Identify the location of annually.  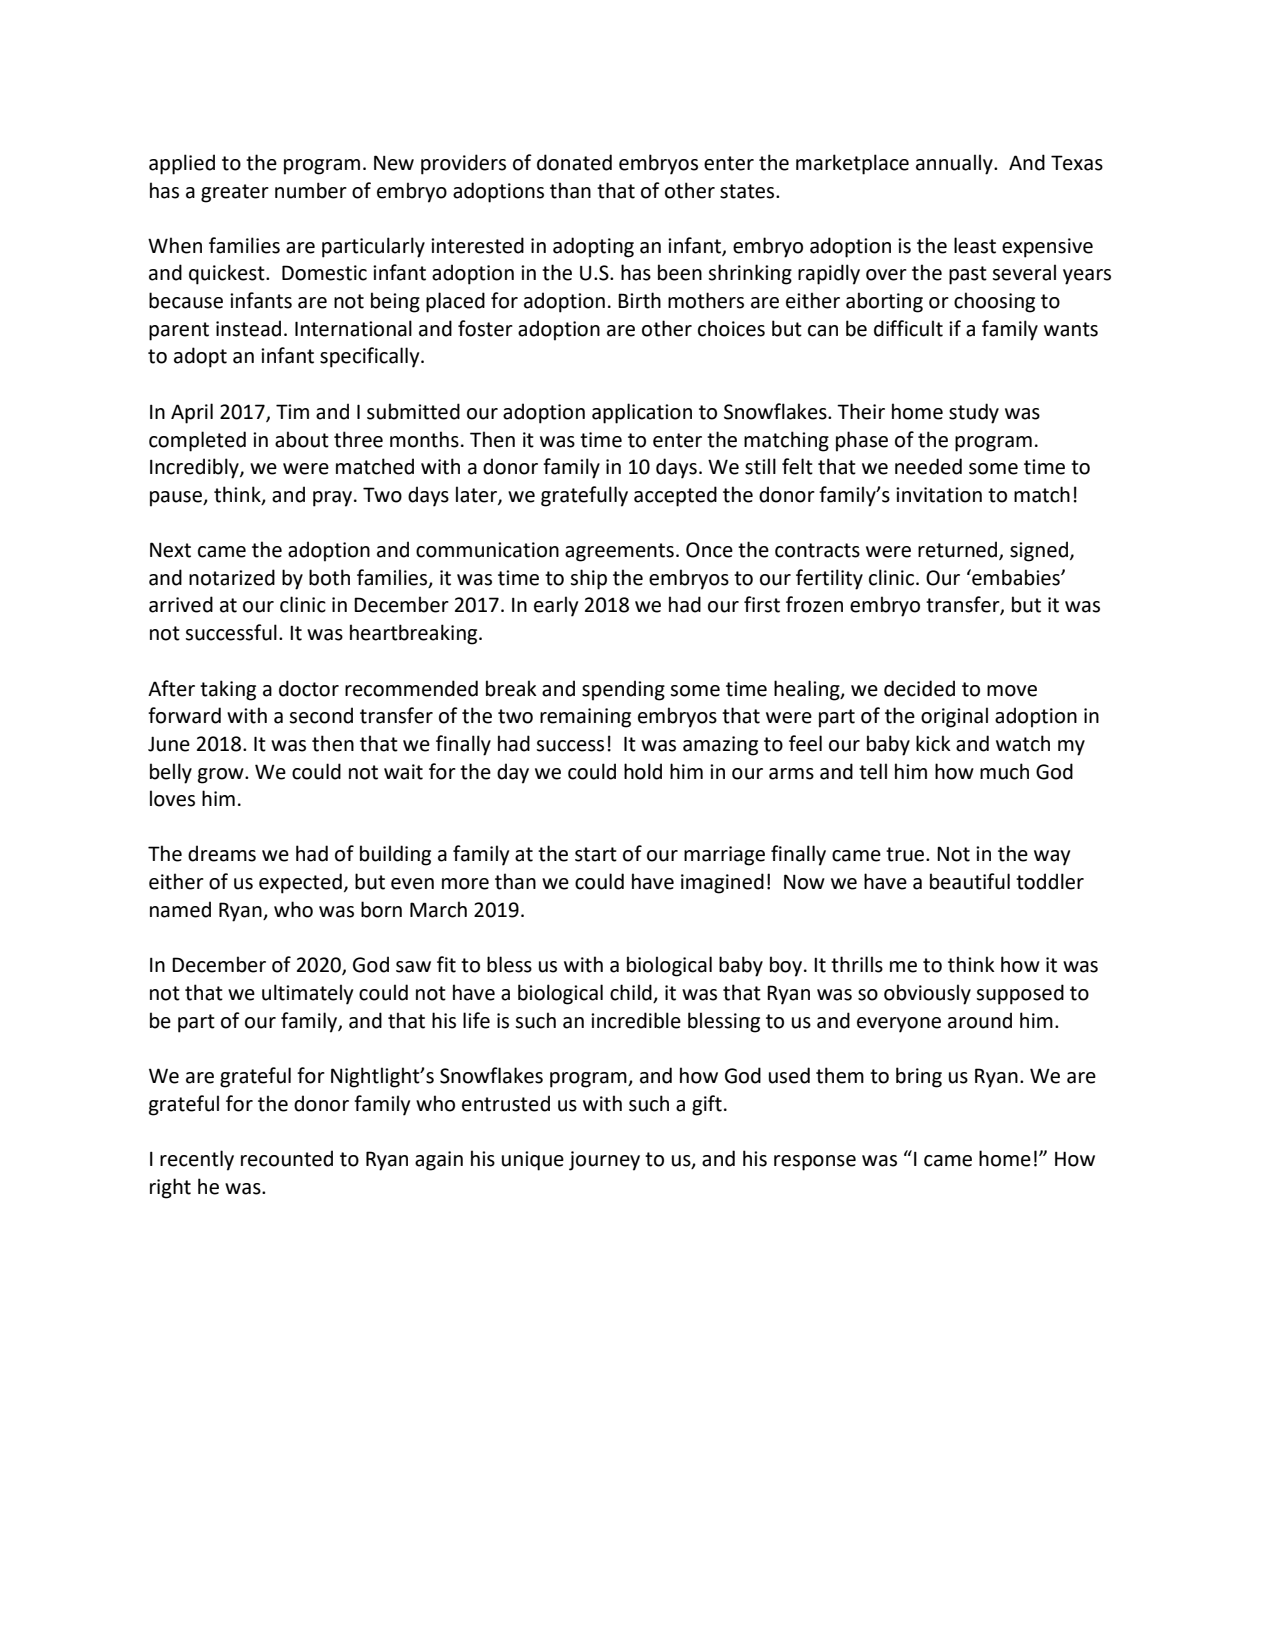
(955, 164).
